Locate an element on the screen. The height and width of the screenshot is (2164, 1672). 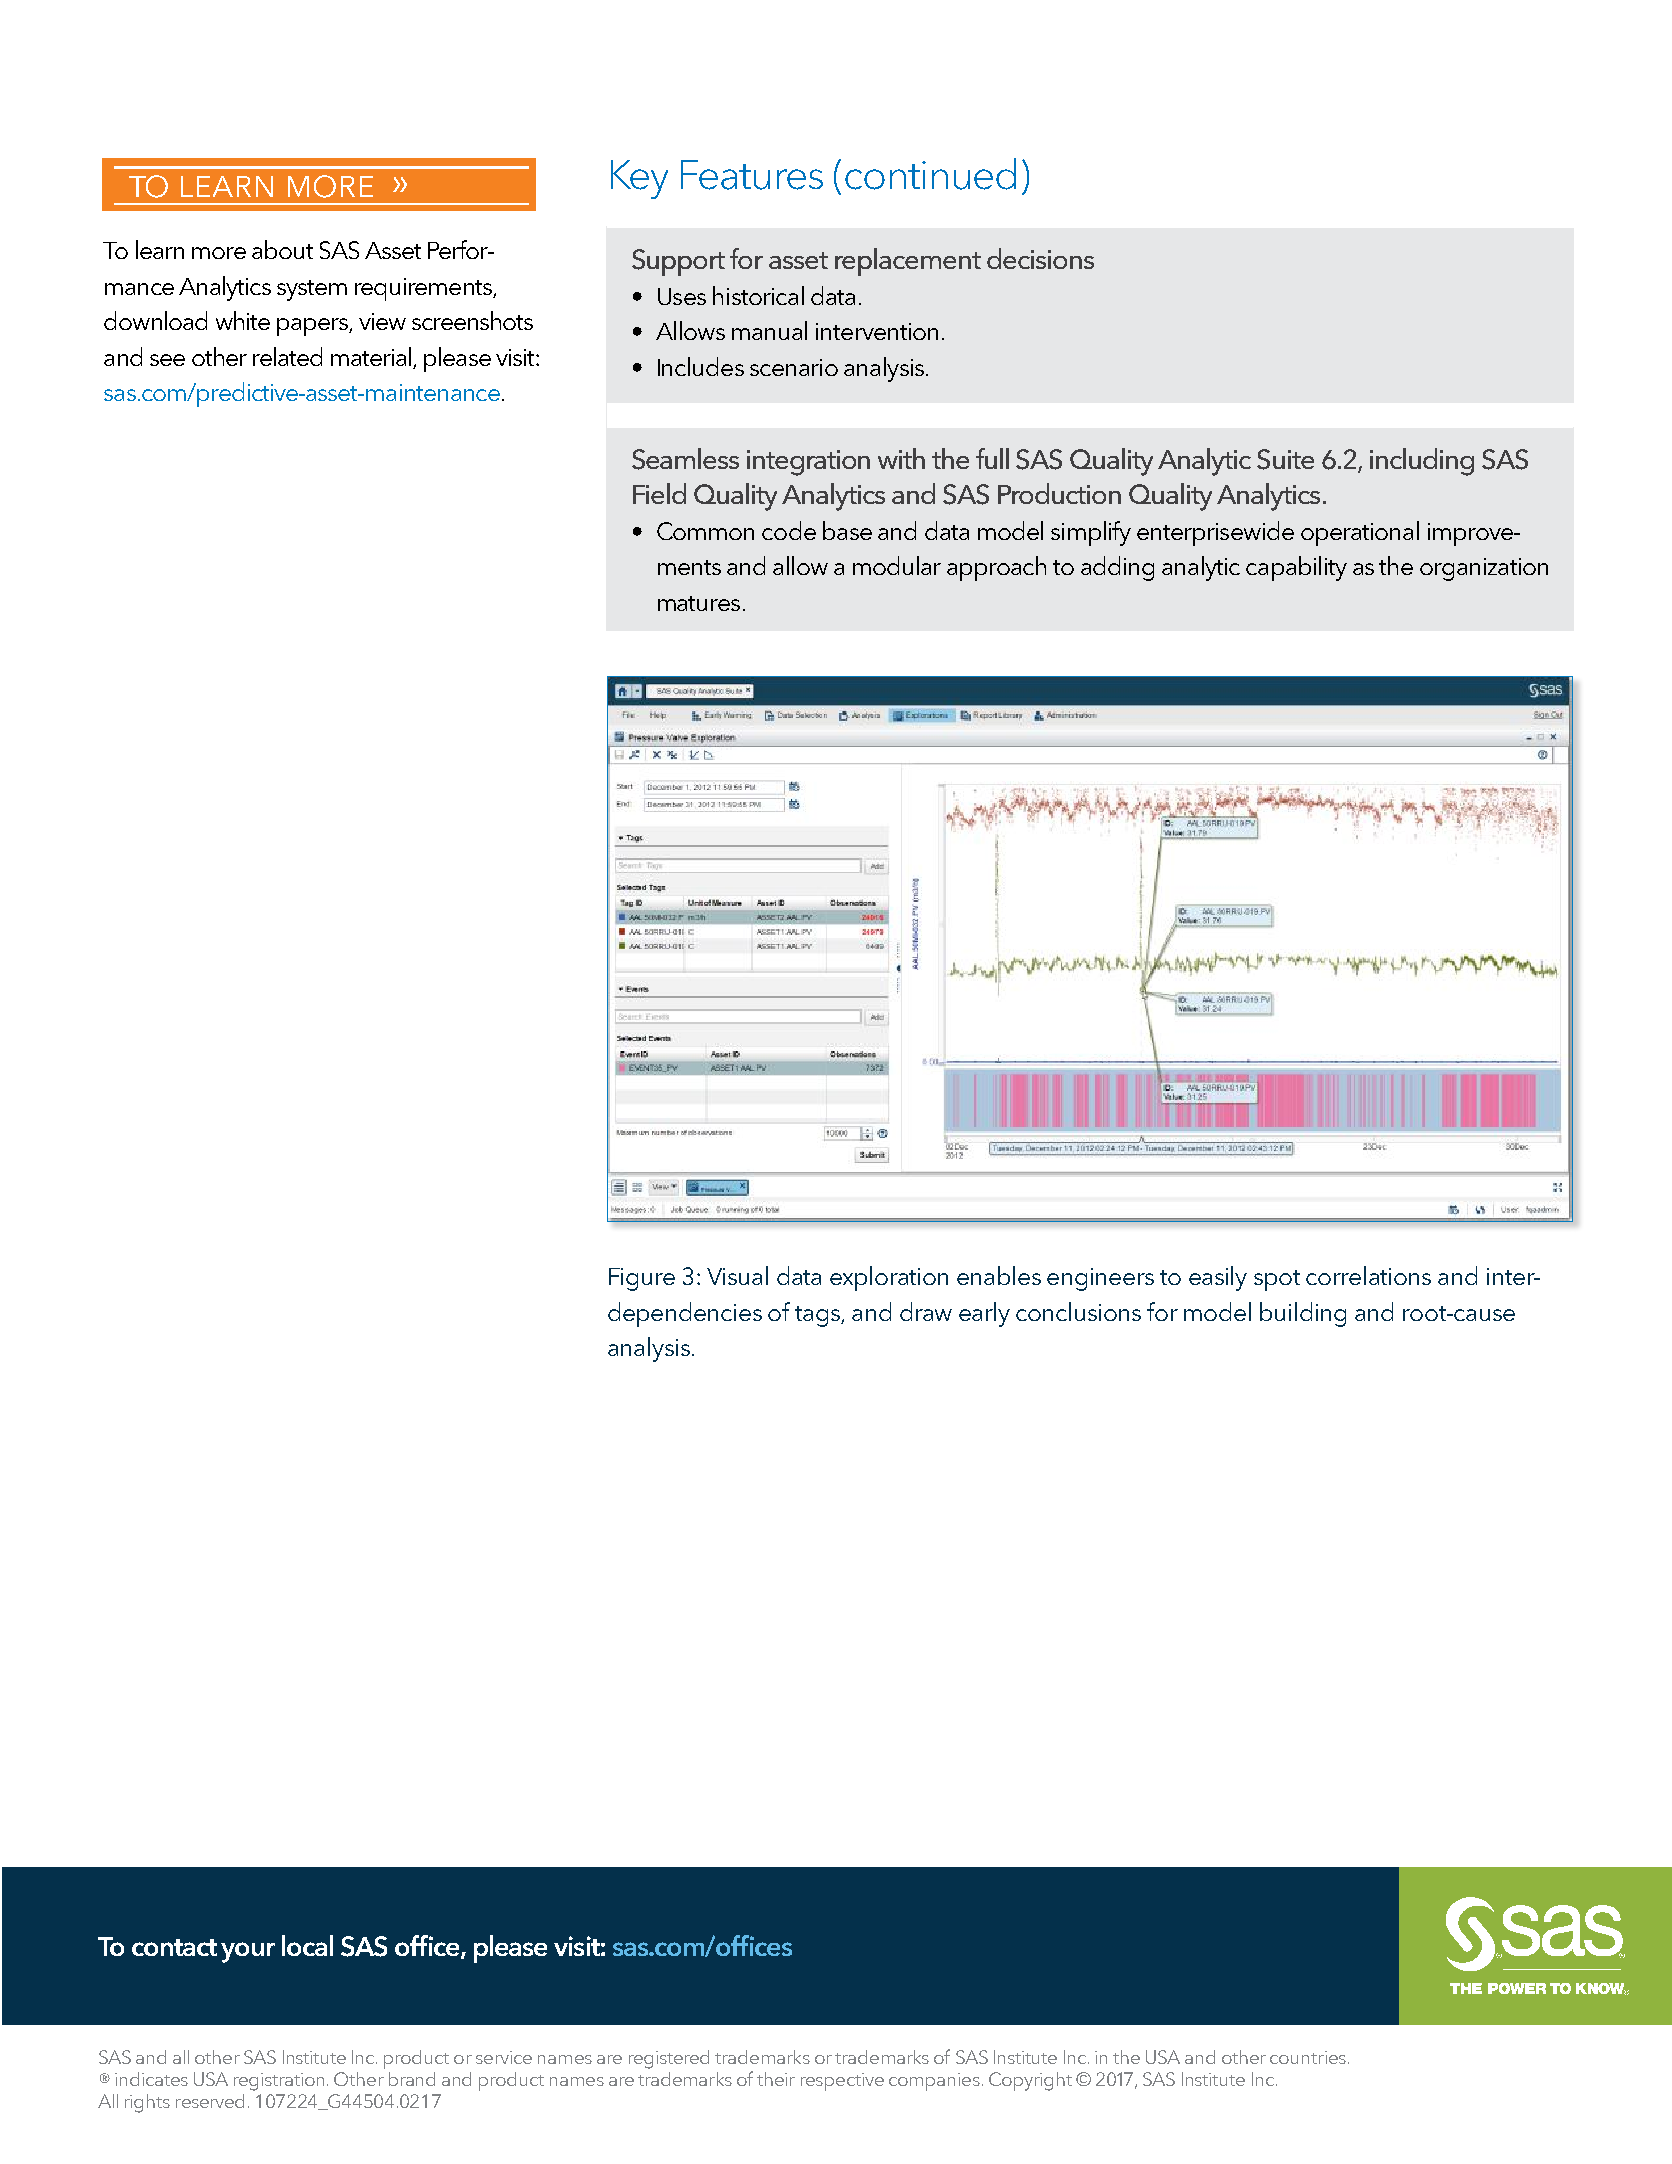
decisions is located at coordinates (1040, 258).
